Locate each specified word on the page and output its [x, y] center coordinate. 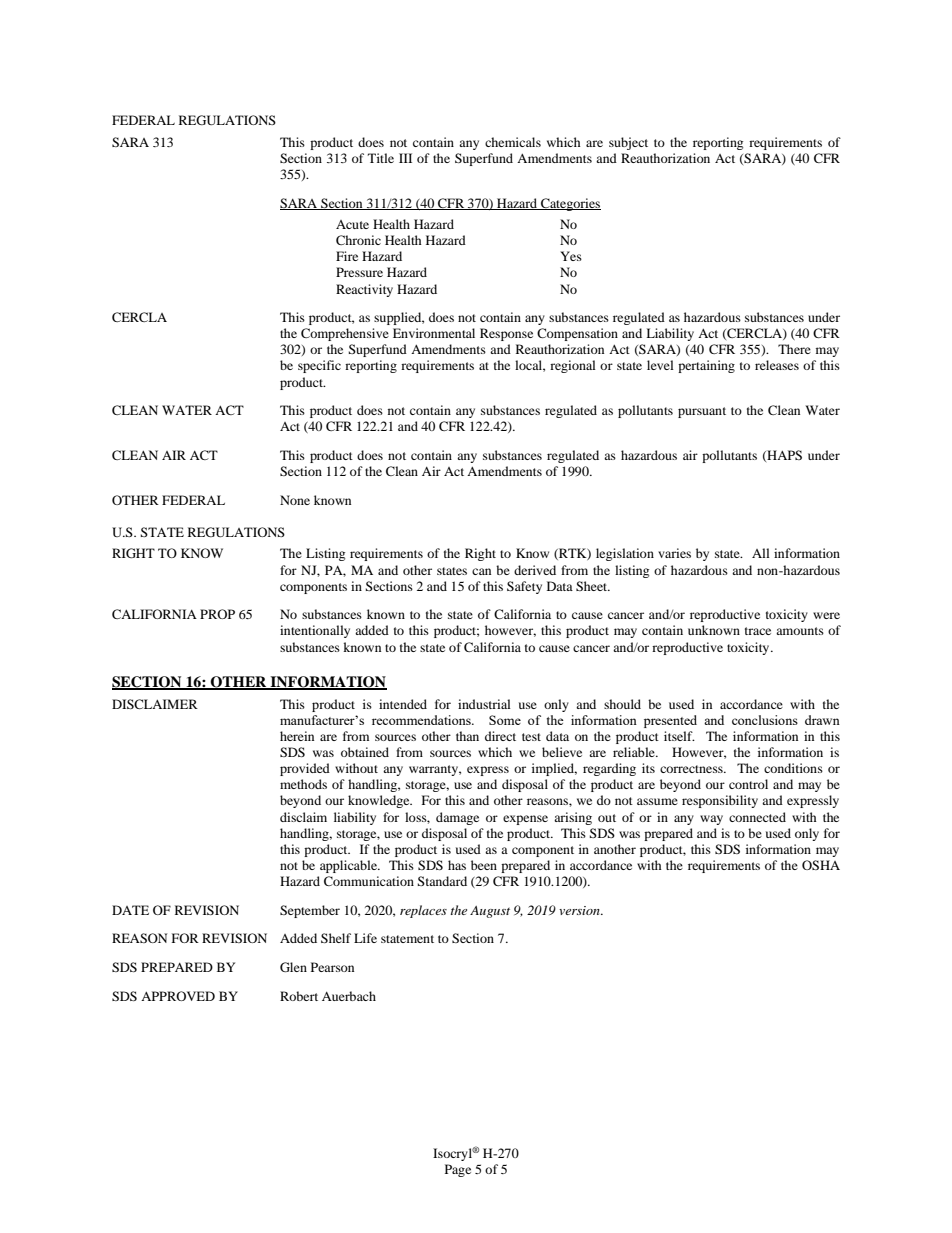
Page [458, 1170]
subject [628, 143]
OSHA [821, 865]
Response [506, 334]
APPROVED [178, 996]
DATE [130, 910]
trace [758, 631]
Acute [352, 224]
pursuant [702, 412]
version [580, 910]
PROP [217, 614]
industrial [484, 704]
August [490, 912]
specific [319, 366]
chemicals [513, 142]
